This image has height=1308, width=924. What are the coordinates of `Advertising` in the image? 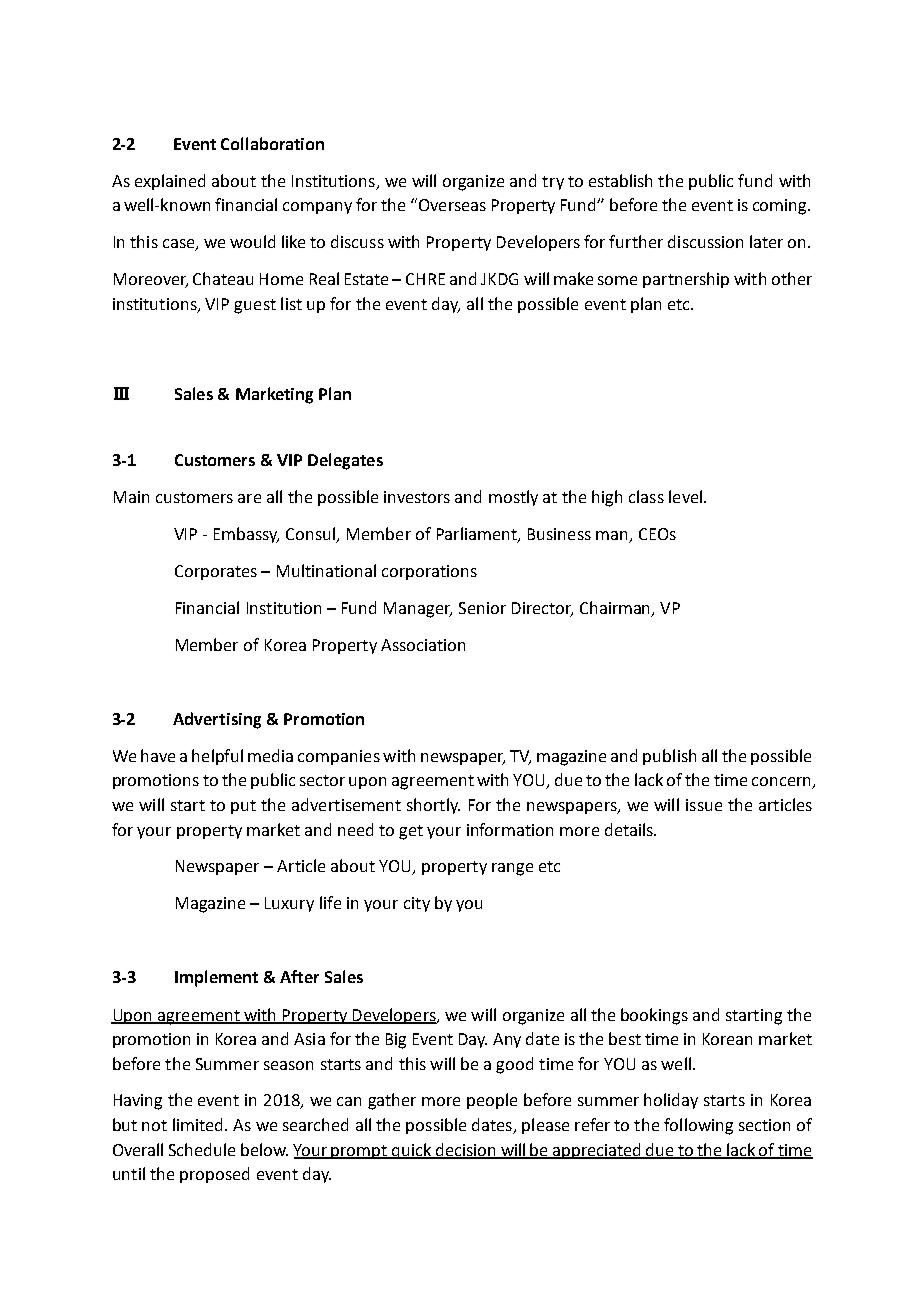 It's located at (217, 720).
